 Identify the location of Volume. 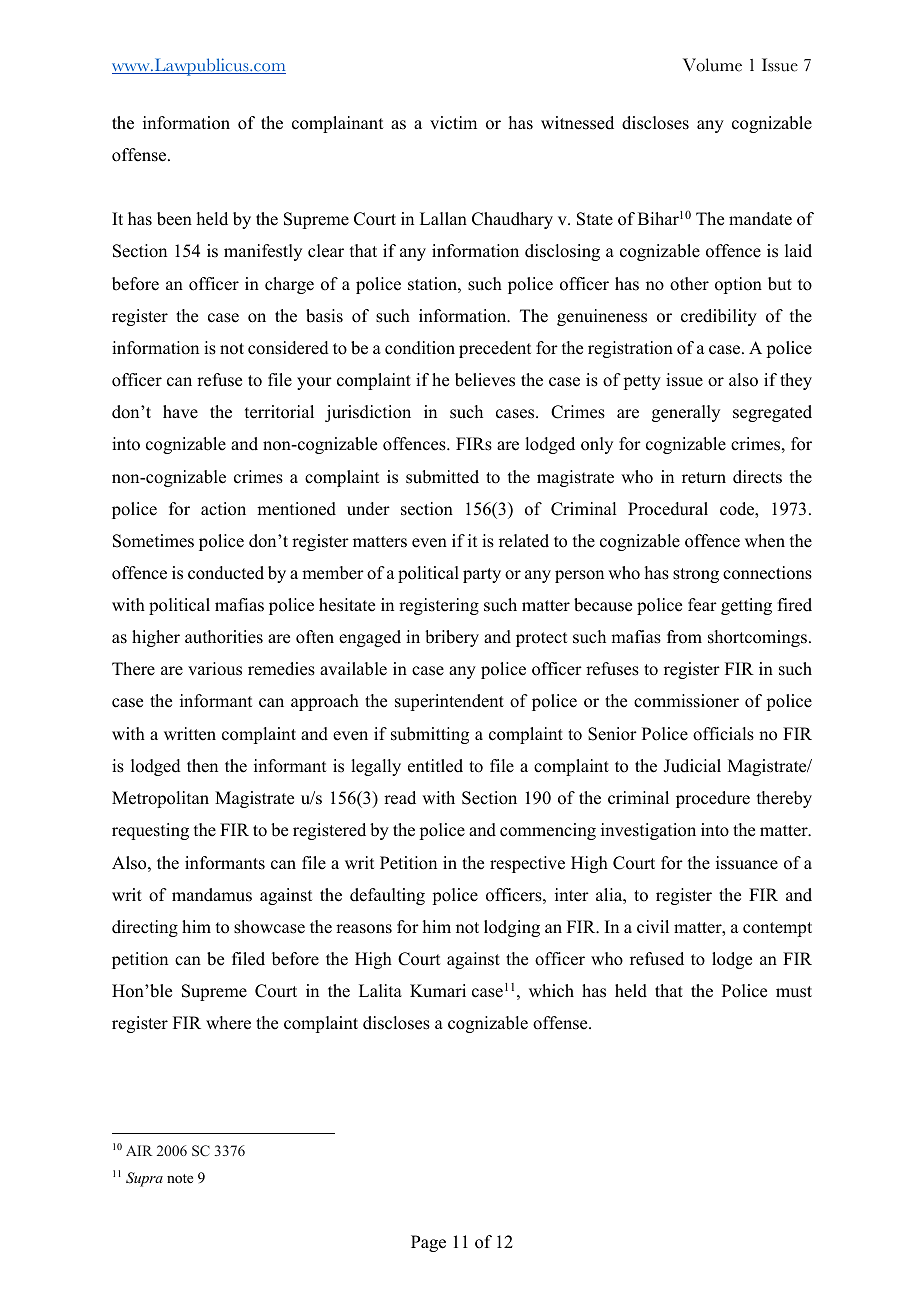
(712, 65).
